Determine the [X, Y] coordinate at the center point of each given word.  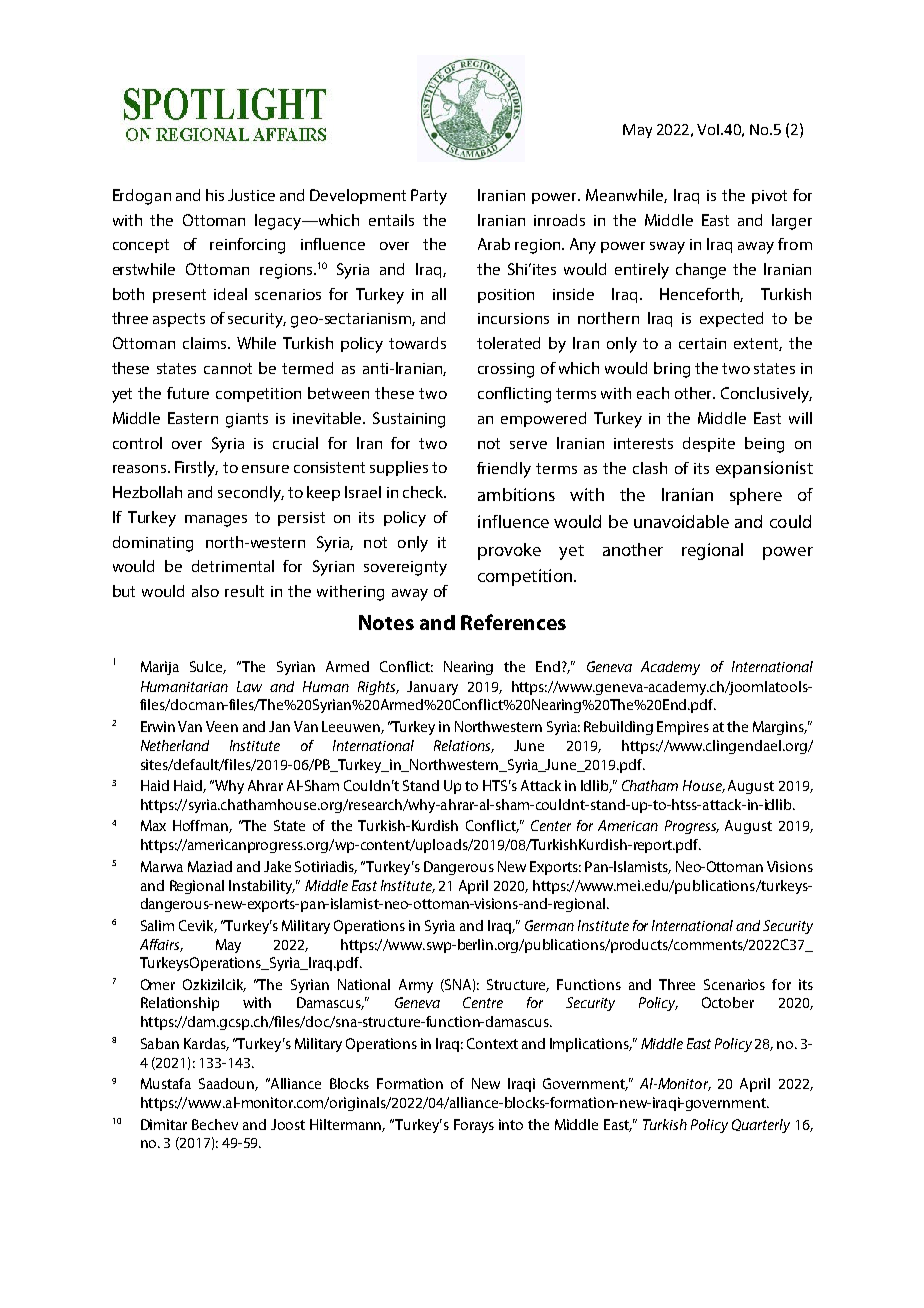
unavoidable [681, 521]
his [215, 195]
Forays [474, 1126]
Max [153, 825]
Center [551, 825]
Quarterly [761, 1126]
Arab [494, 244]
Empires [683, 728]
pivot [769, 197]
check [424, 492]
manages [216, 521]
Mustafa [166, 1083]
